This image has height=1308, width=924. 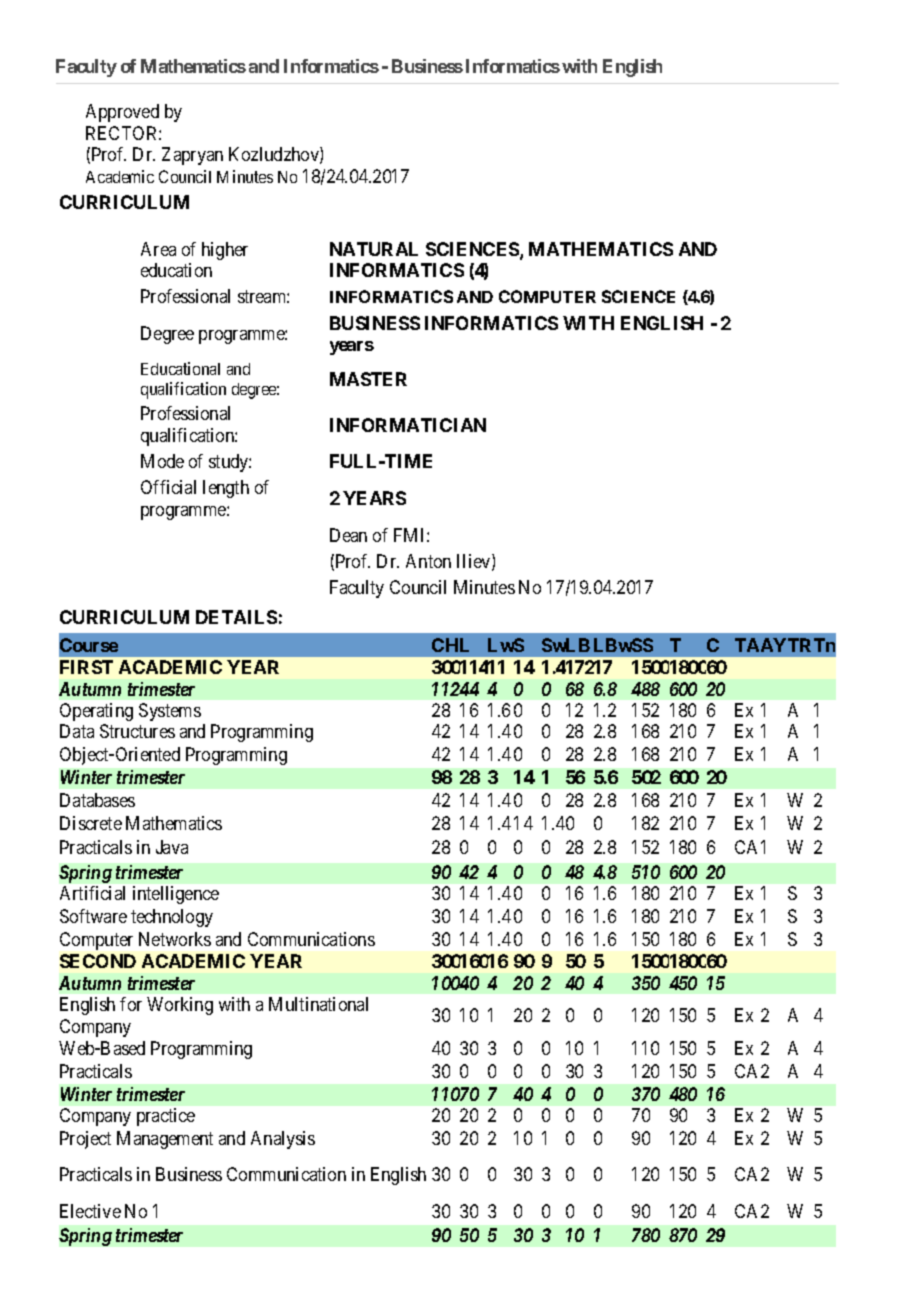 I want to click on FIRST, so click(x=86, y=667).
